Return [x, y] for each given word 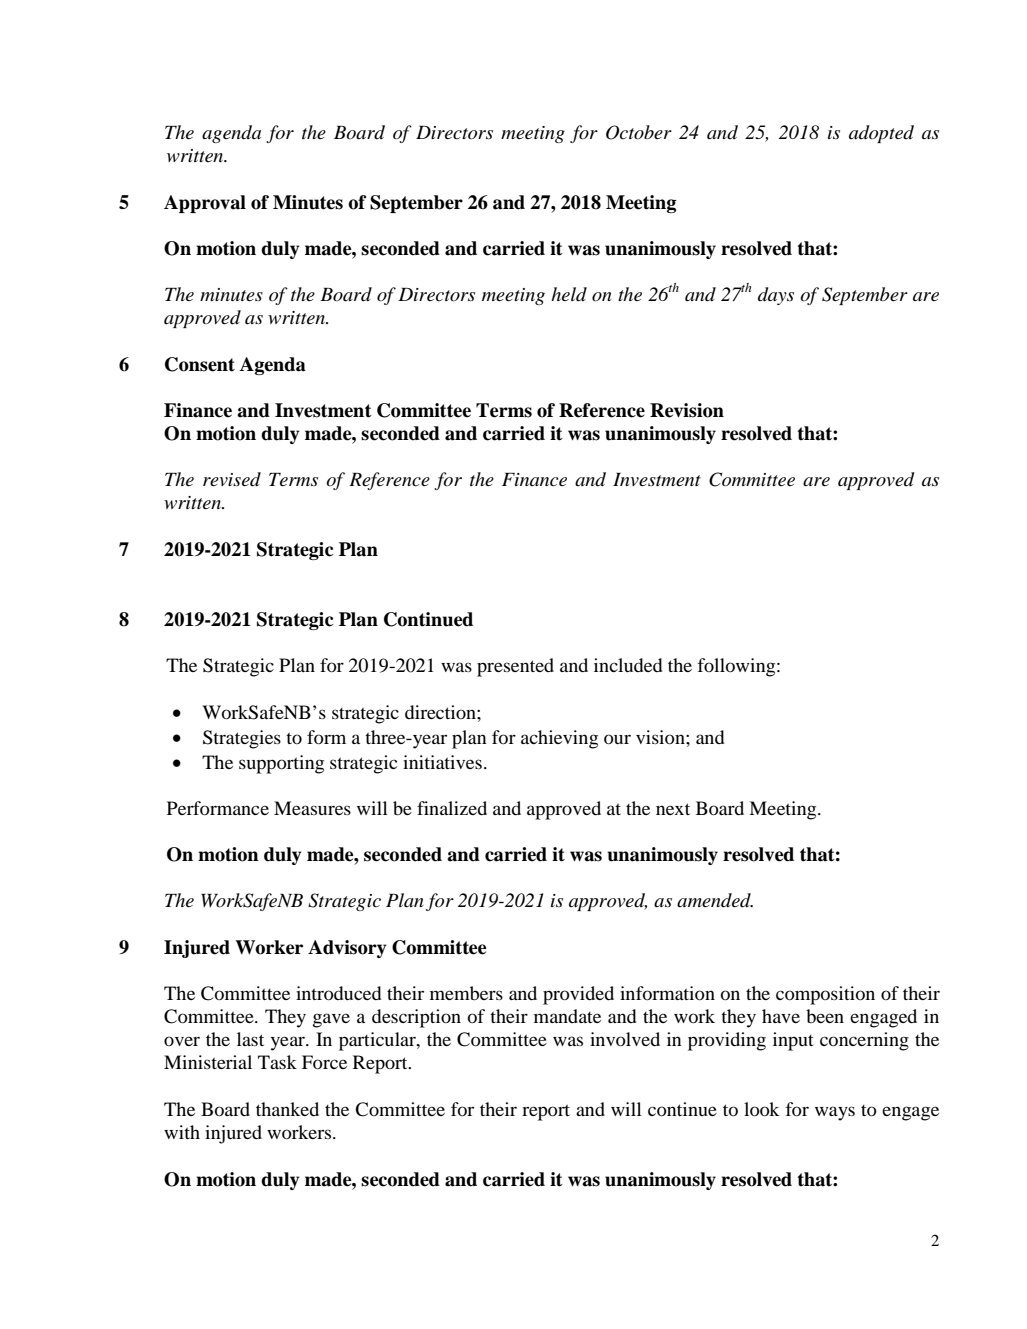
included [628, 665]
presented [515, 667]
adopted [881, 134]
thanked [287, 1109]
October [639, 132]
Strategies [242, 739]
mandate [567, 1016]
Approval [205, 204]
